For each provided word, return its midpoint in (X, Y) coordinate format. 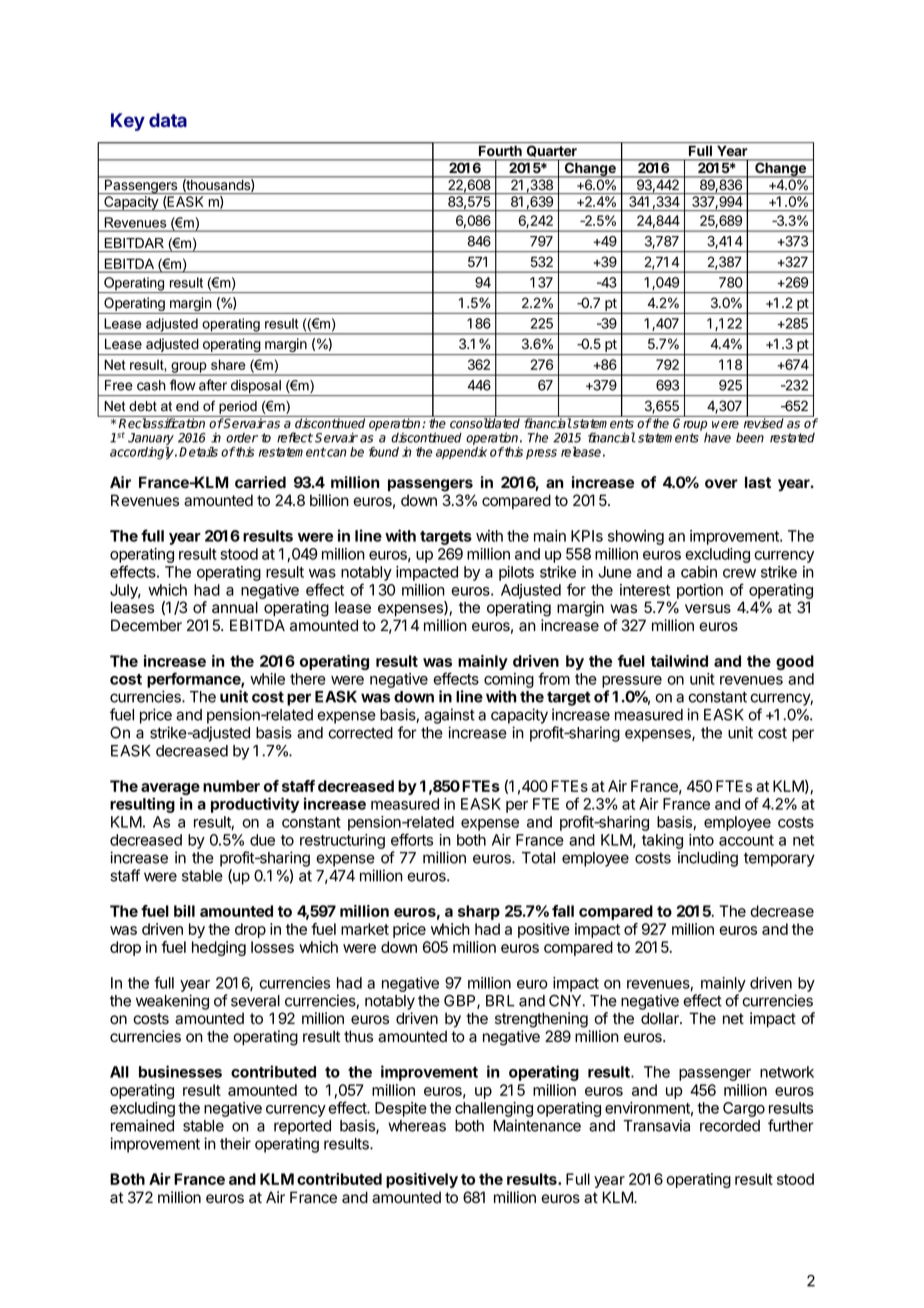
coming (509, 682)
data (168, 120)
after (213, 385)
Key (128, 122)
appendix (461, 453)
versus (708, 609)
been (750, 437)
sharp (479, 912)
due (262, 840)
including (708, 859)
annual (235, 607)
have (717, 437)
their (235, 1143)
